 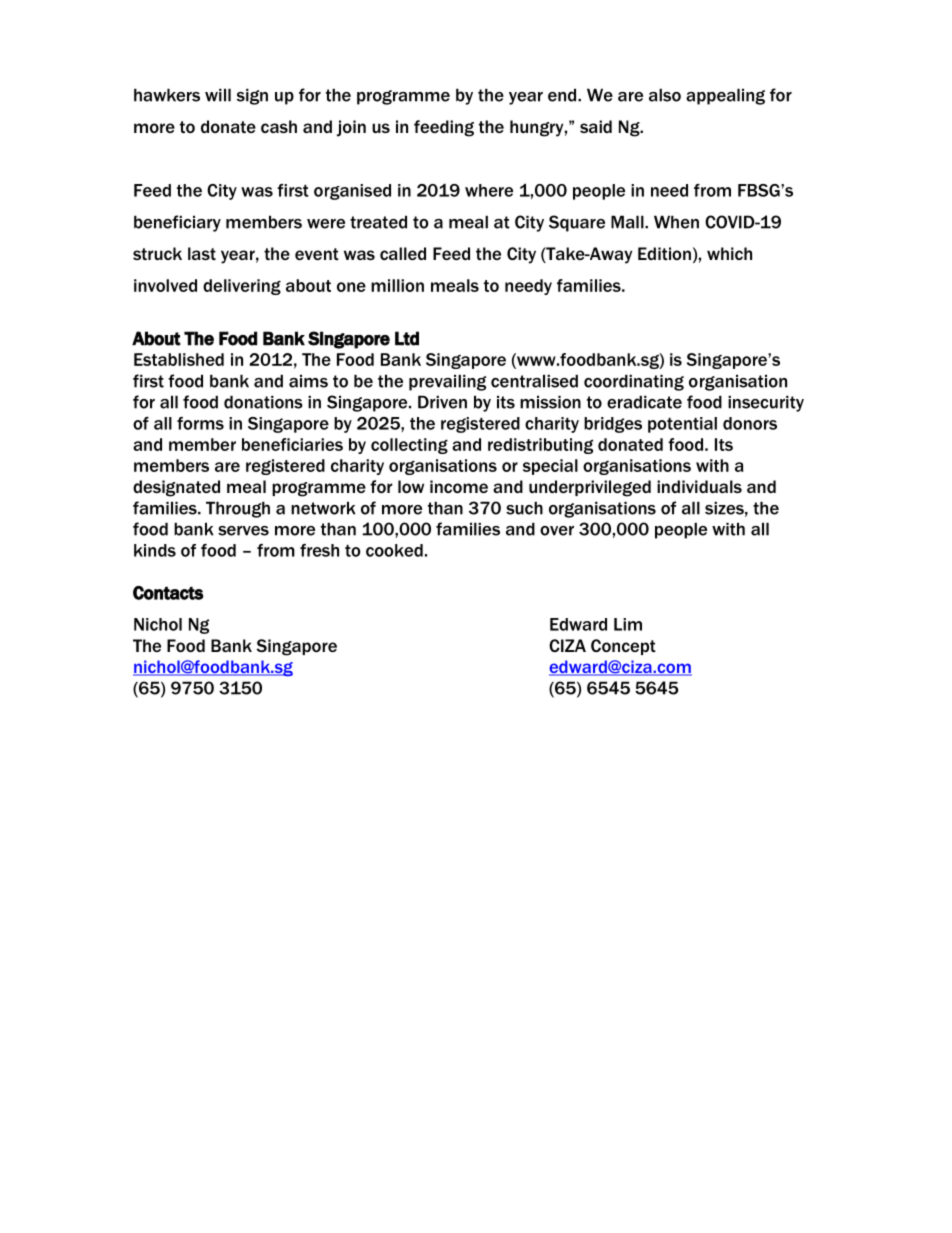 I want to click on last, so click(x=202, y=253).
